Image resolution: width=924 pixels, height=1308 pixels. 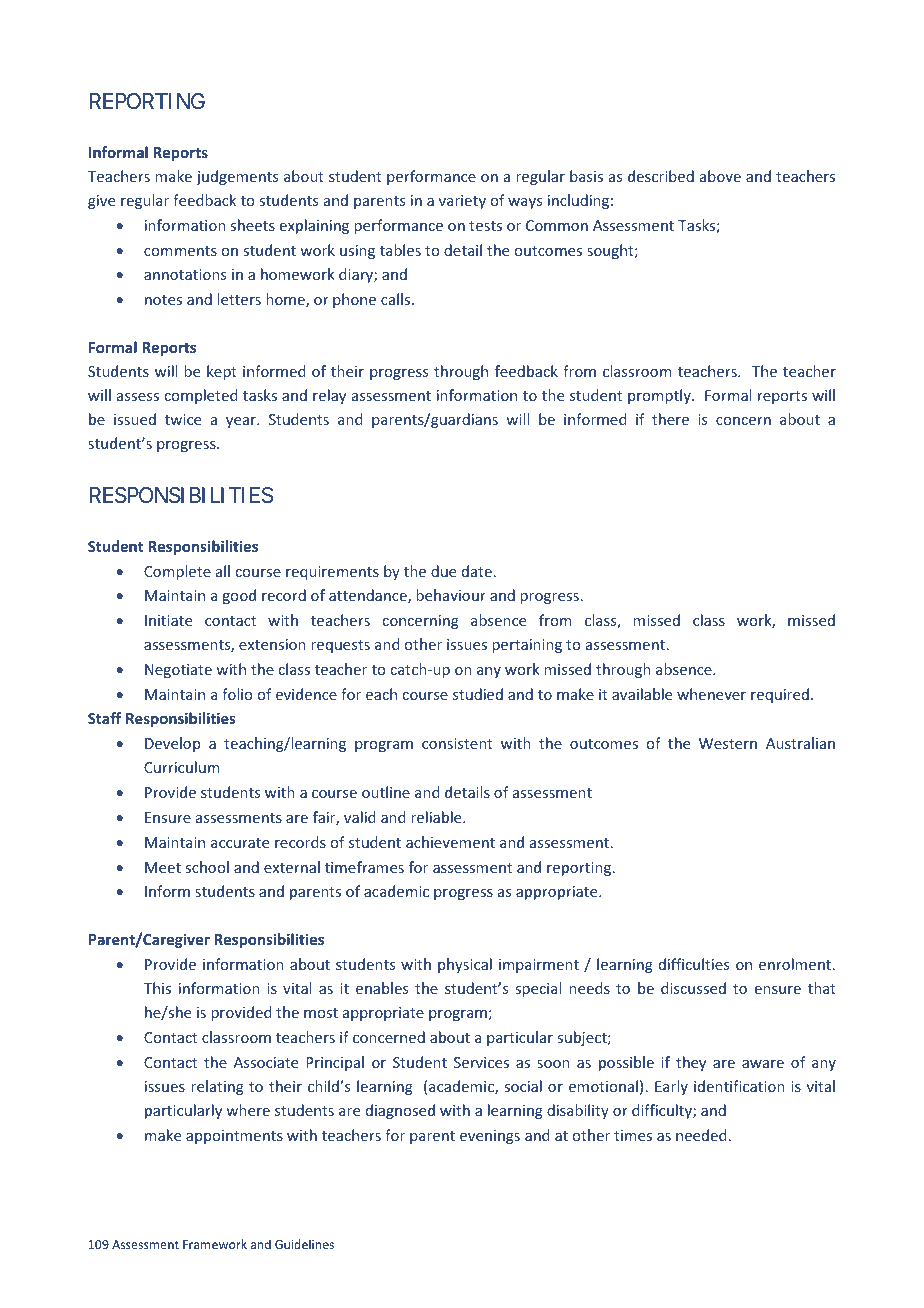 What do you see at coordinates (477, 571) in the image?
I see `date` at bounding box center [477, 571].
